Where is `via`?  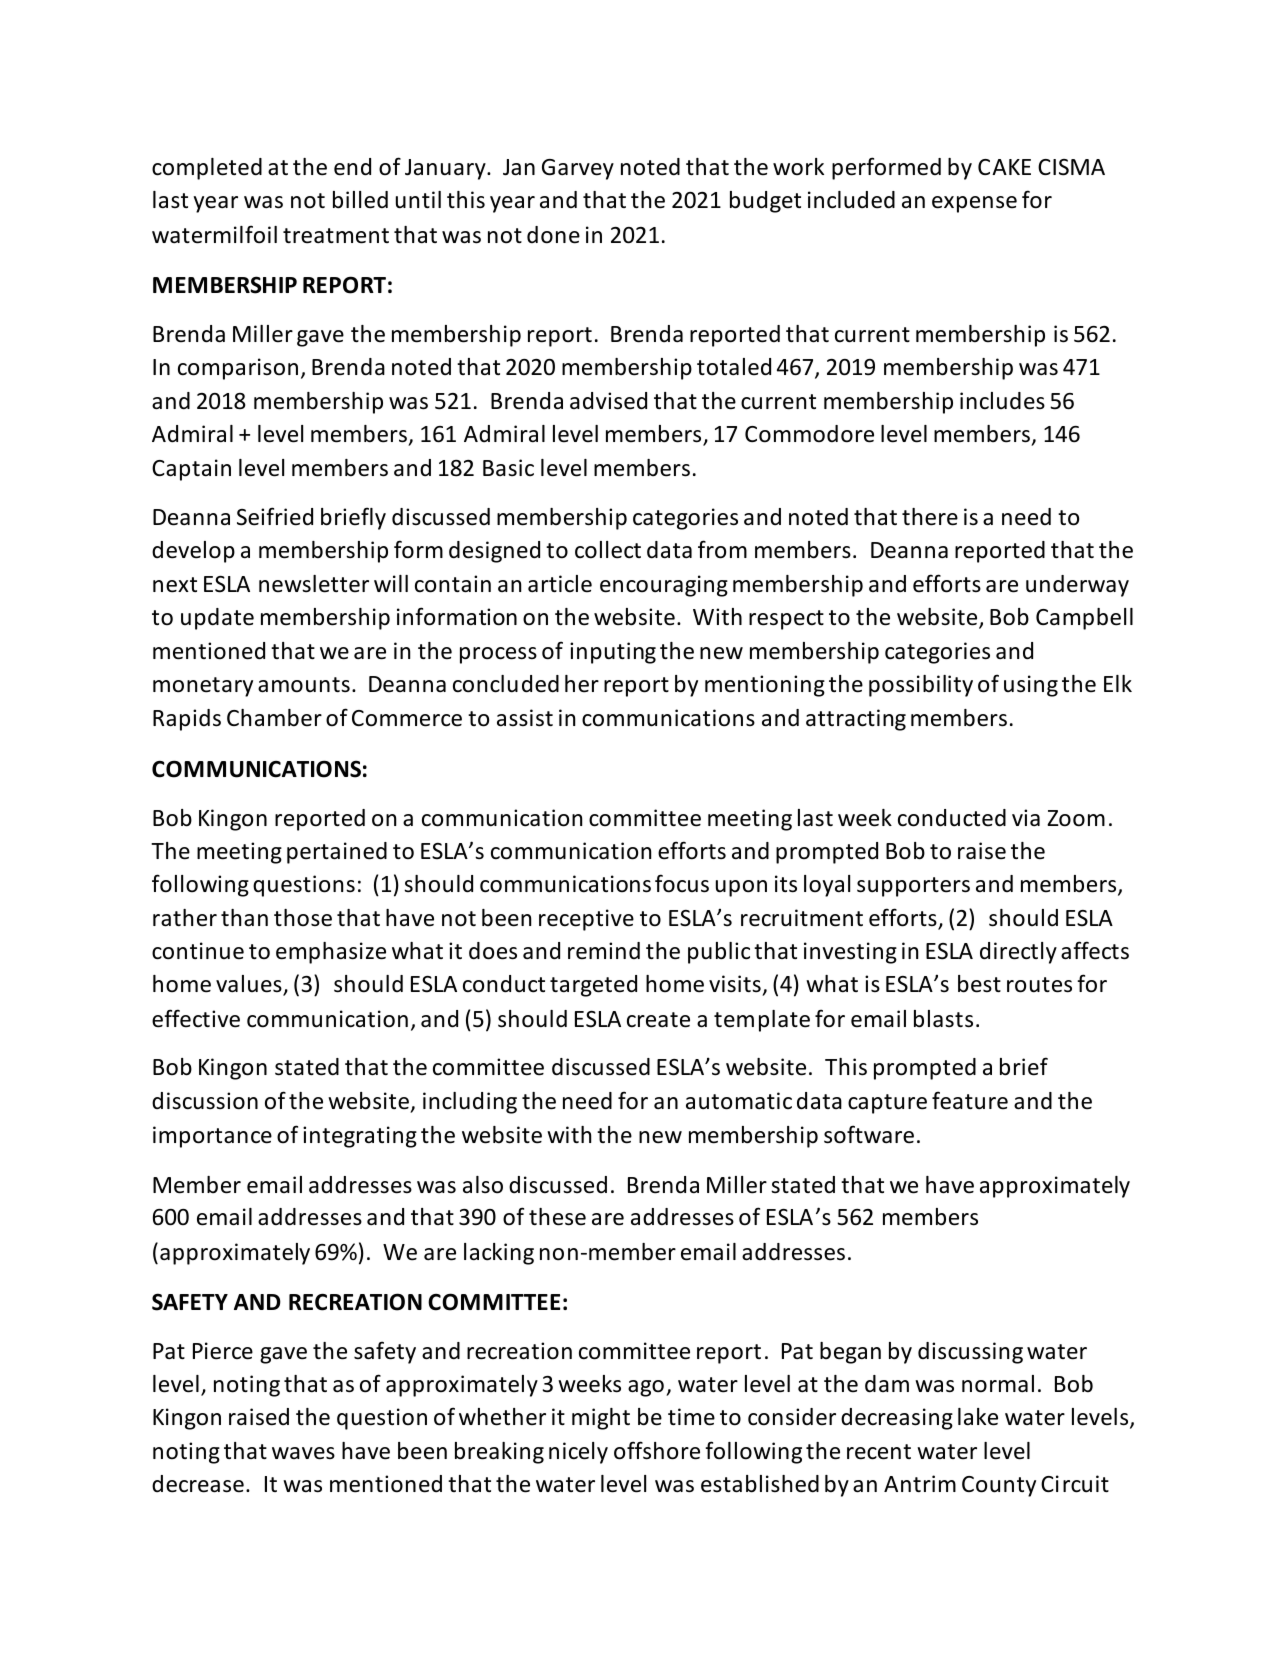 via is located at coordinates (1026, 818).
